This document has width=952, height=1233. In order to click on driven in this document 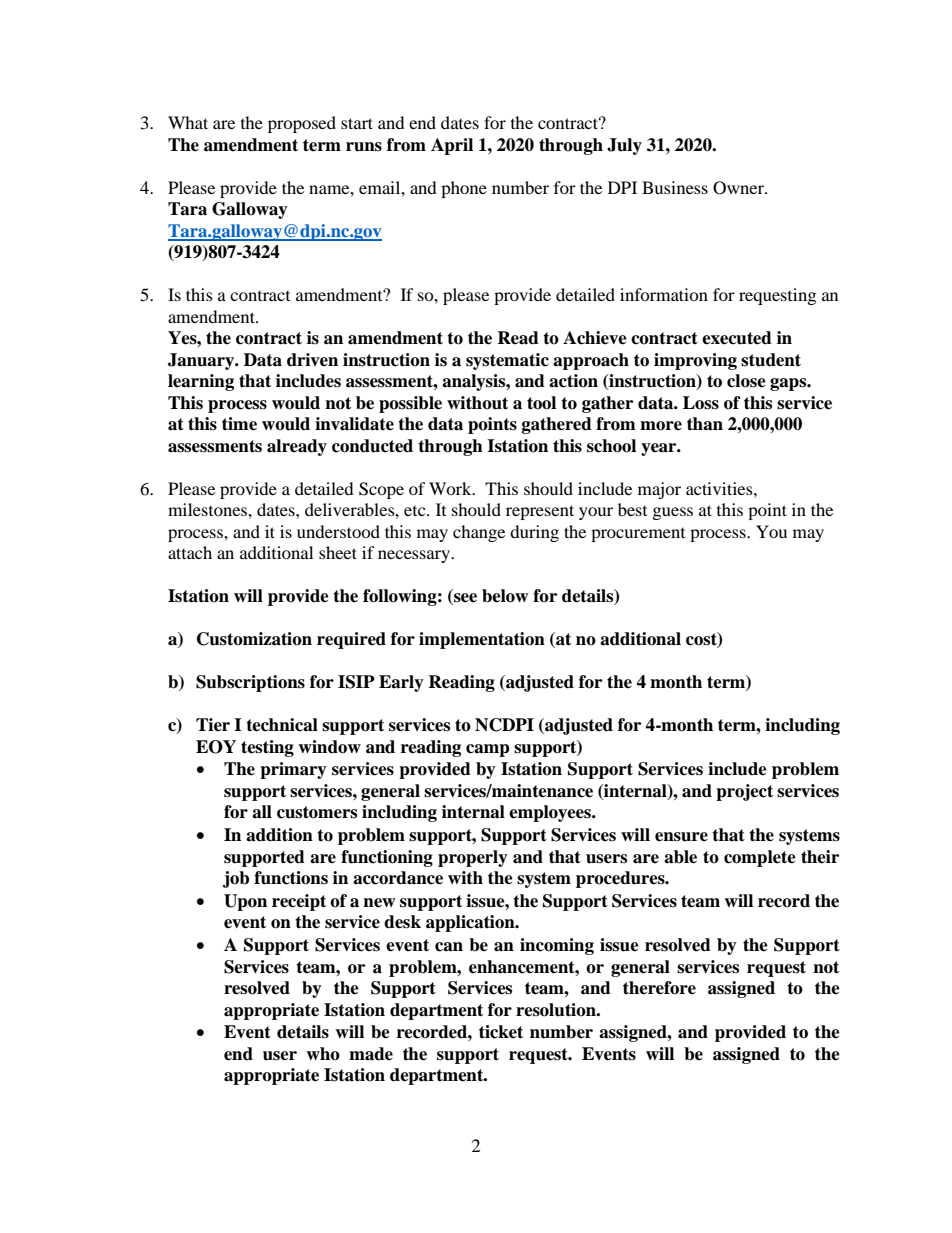, I will do `click(312, 360)`.
